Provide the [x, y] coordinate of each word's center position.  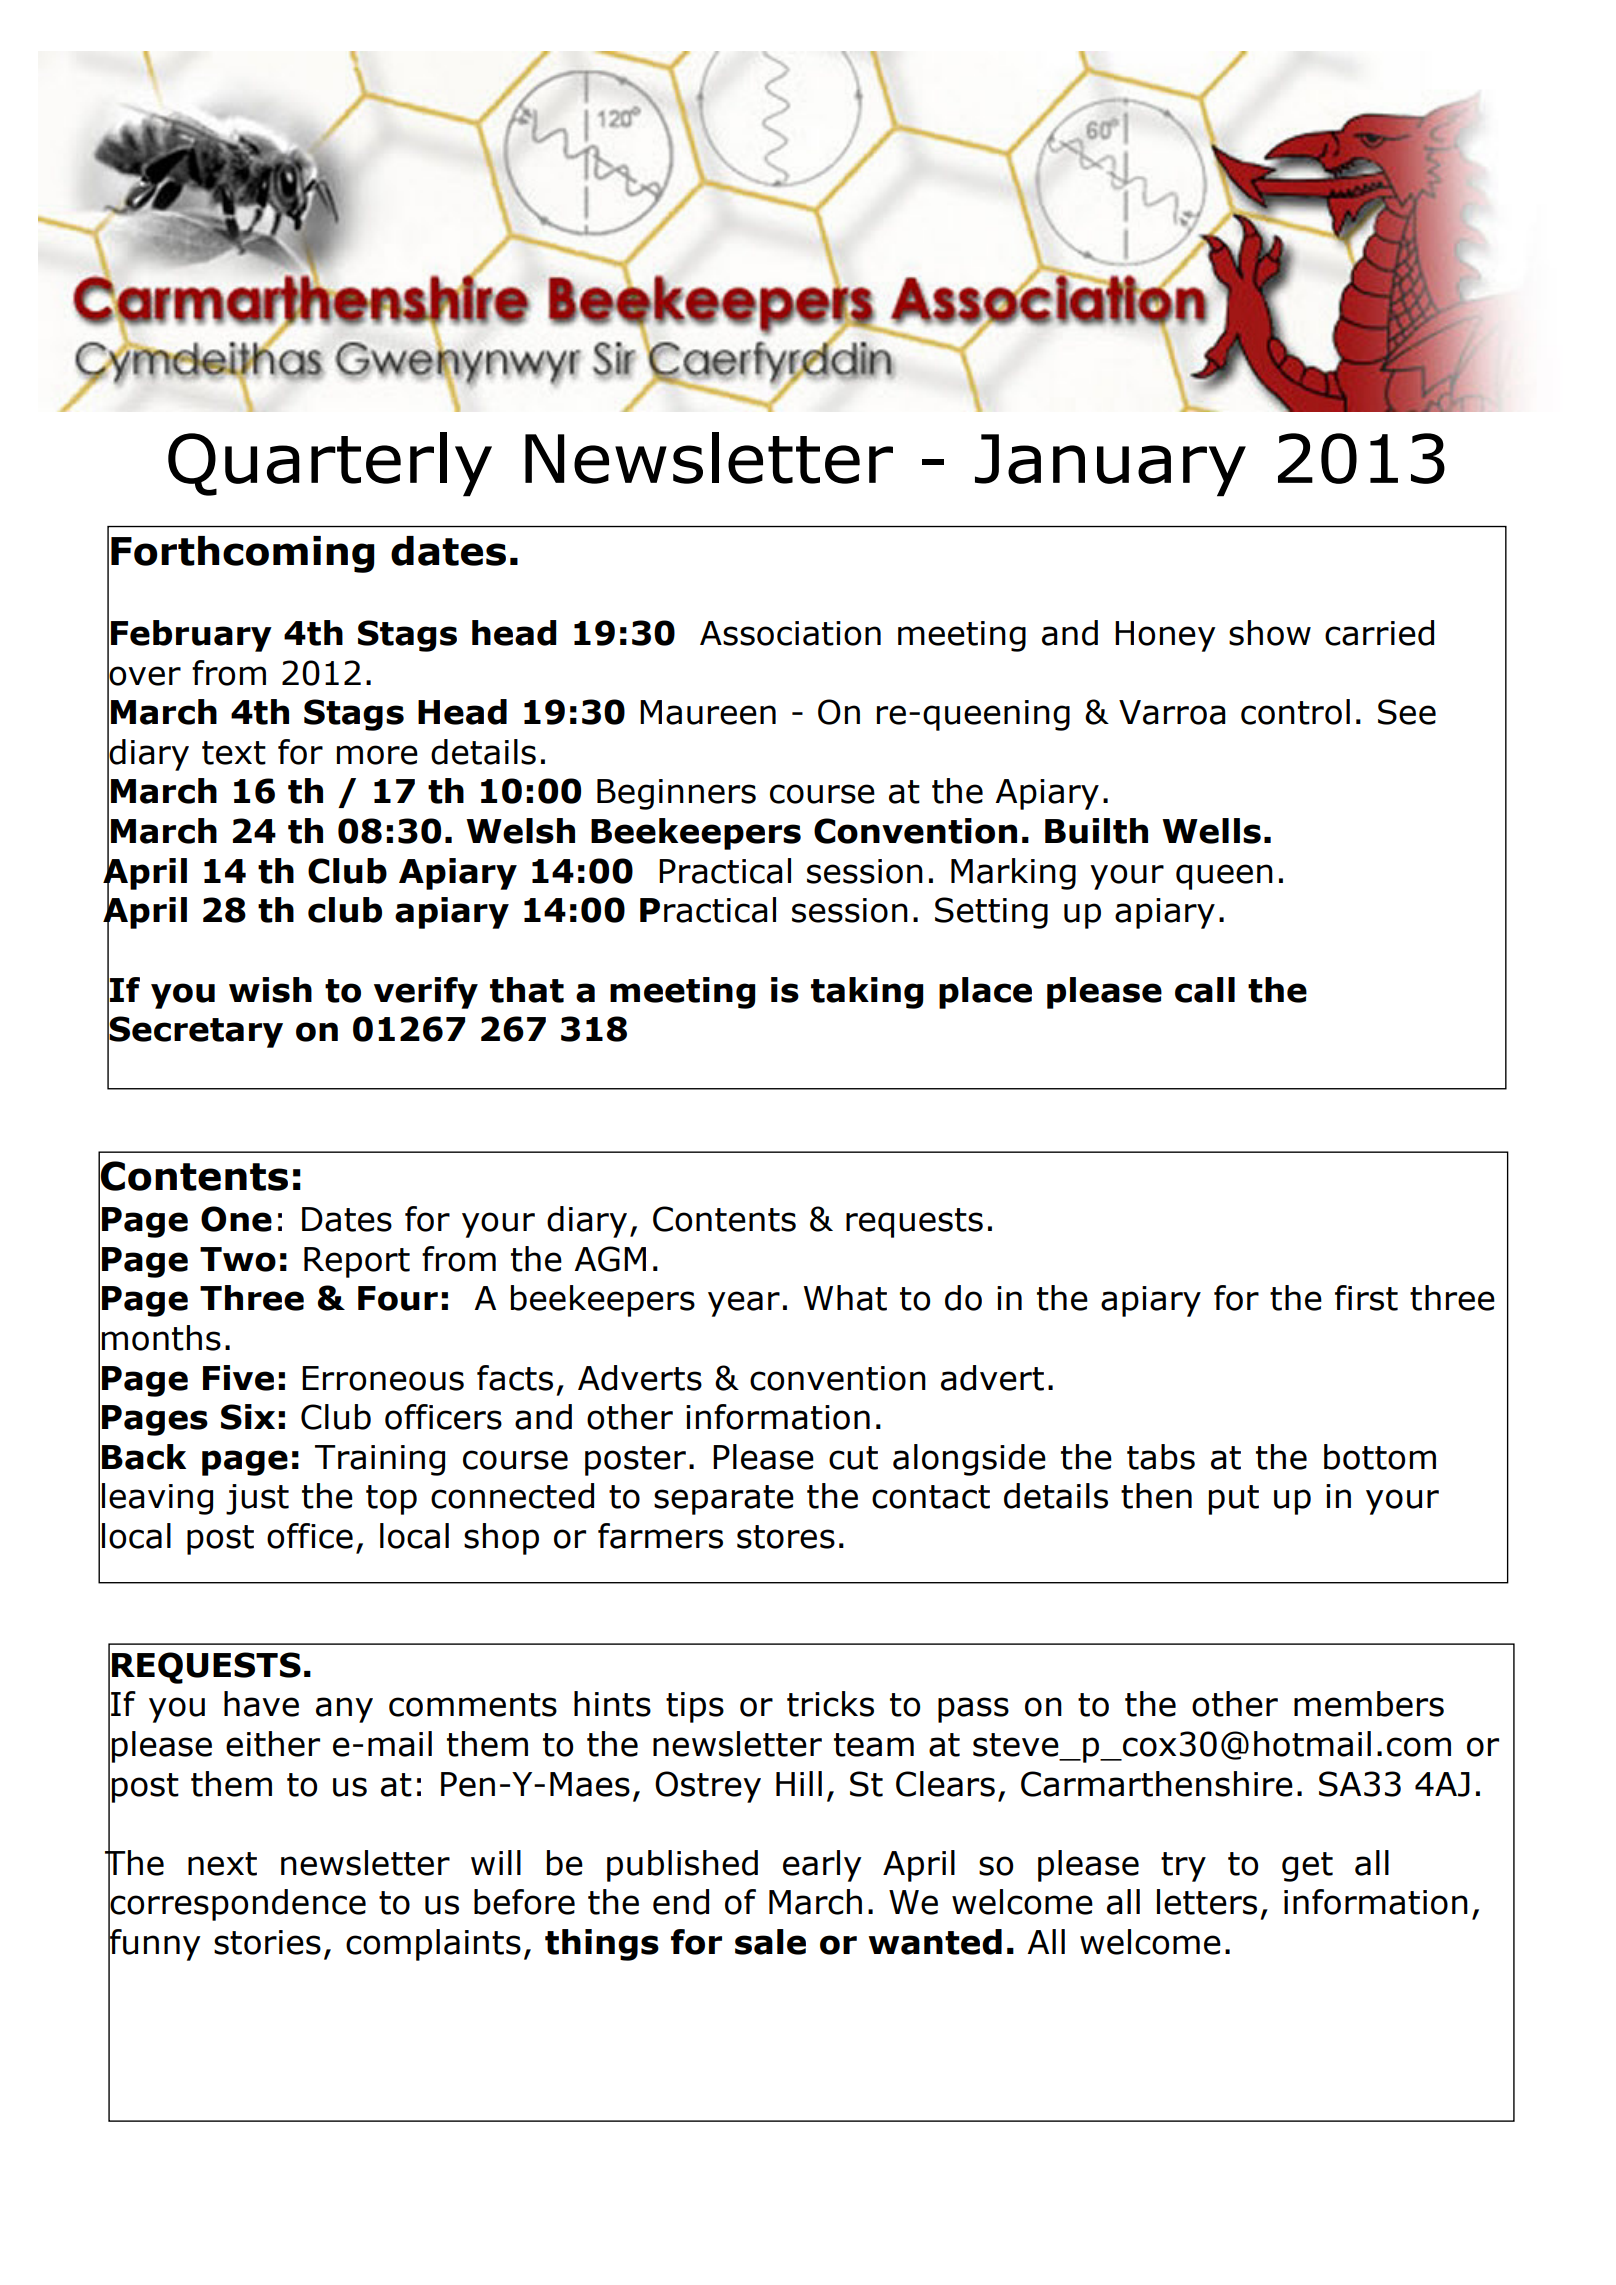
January [1110, 465]
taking [867, 993]
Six [248, 1417]
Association [790, 633]
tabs [1161, 1457]
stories [267, 1942]
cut [853, 1458]
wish [270, 990]
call [1205, 990]
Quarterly [330, 464]
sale [770, 1942]
